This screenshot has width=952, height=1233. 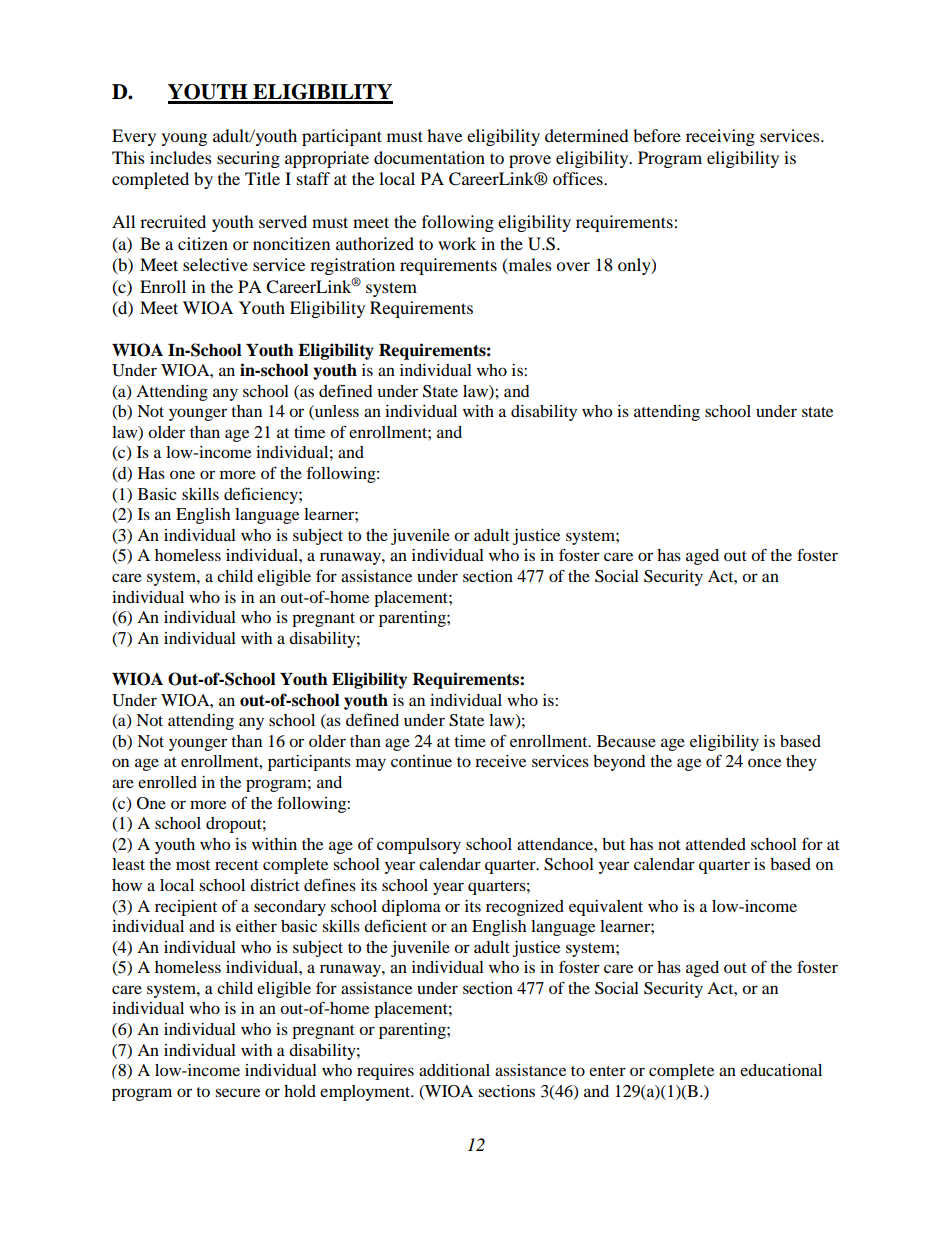 What do you see at coordinates (454, 1070) in the screenshot?
I see `additional` at bounding box center [454, 1070].
